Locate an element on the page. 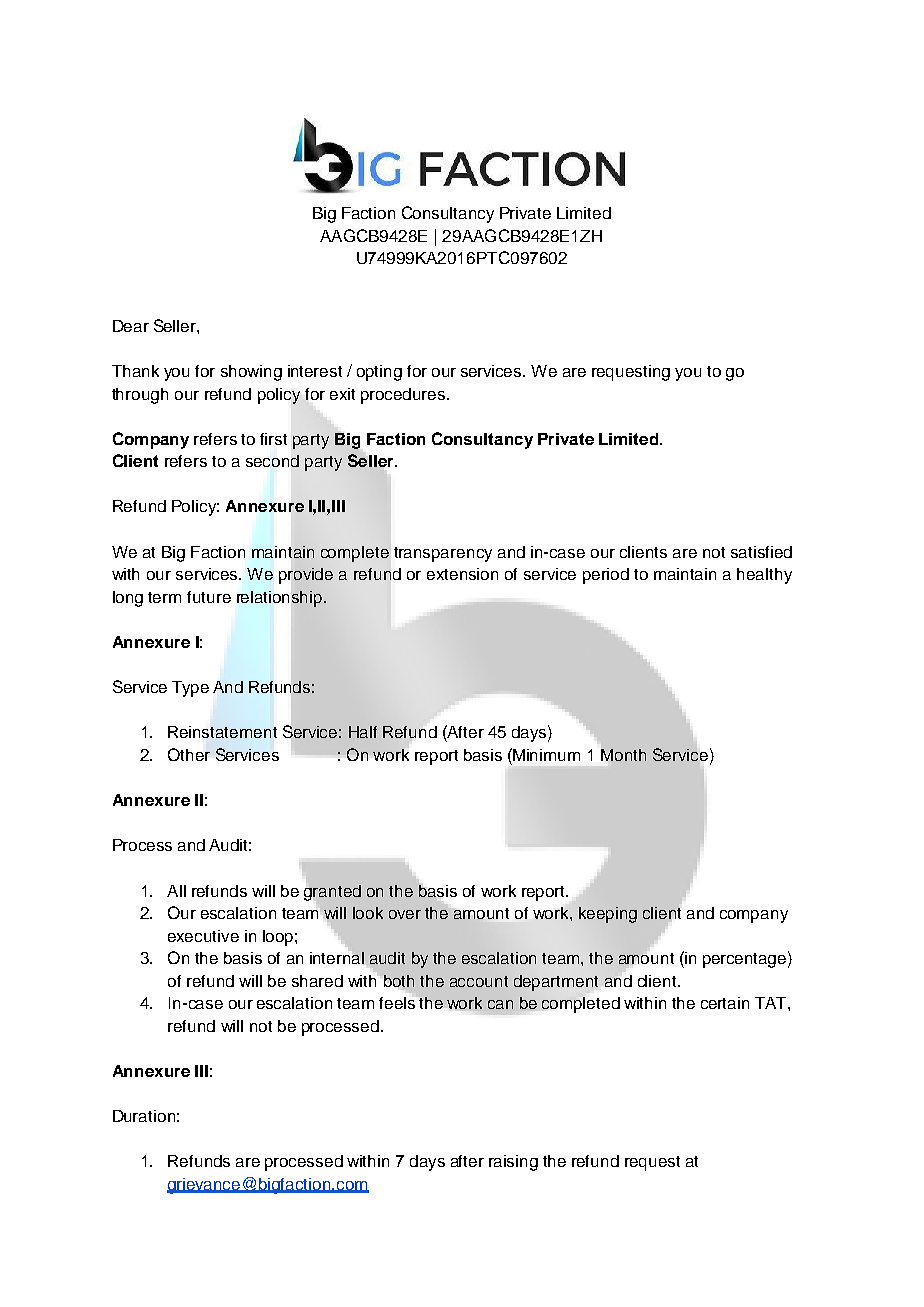  Minimum is located at coordinates (546, 755).
